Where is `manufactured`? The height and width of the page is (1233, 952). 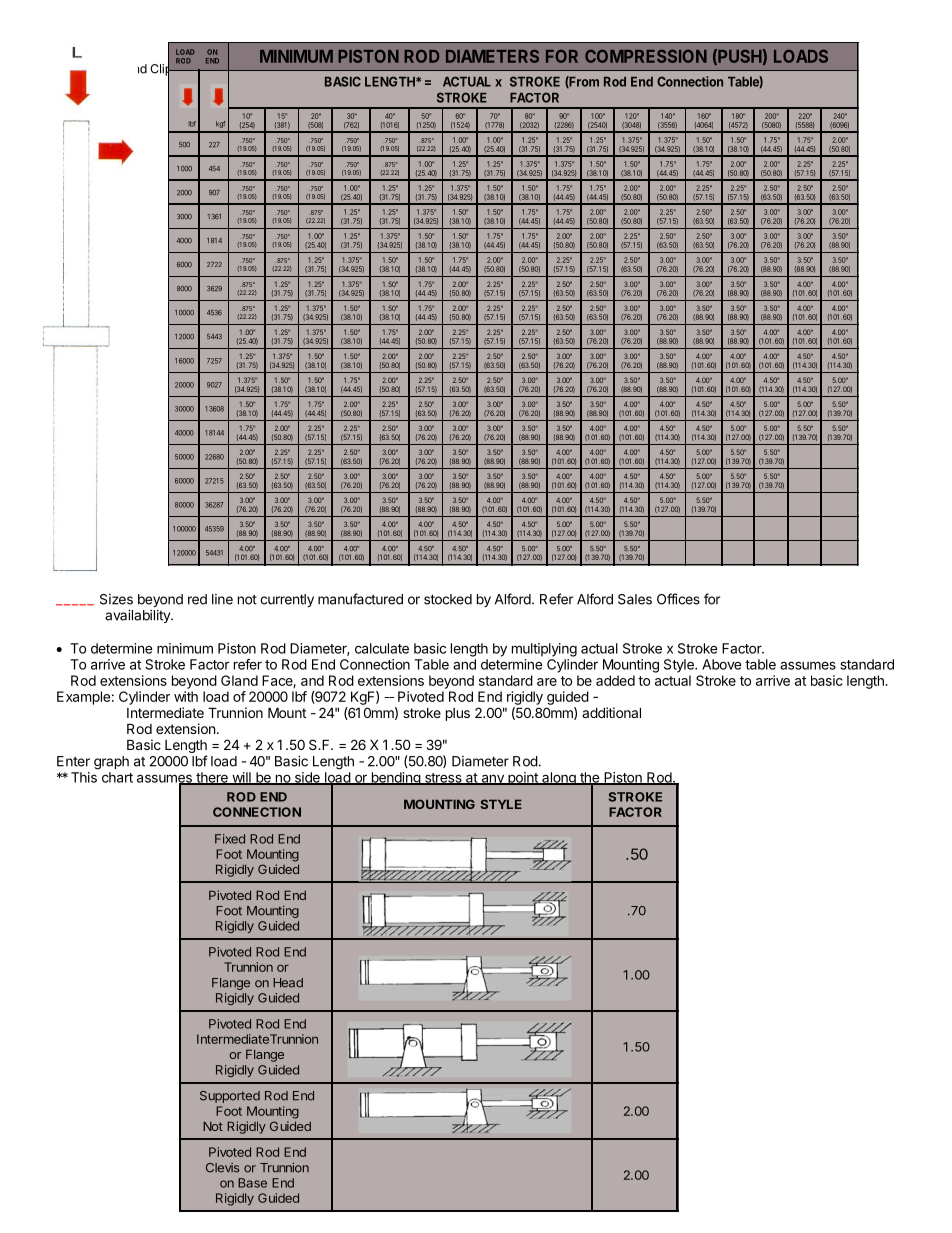 manufactured is located at coordinates (360, 599).
